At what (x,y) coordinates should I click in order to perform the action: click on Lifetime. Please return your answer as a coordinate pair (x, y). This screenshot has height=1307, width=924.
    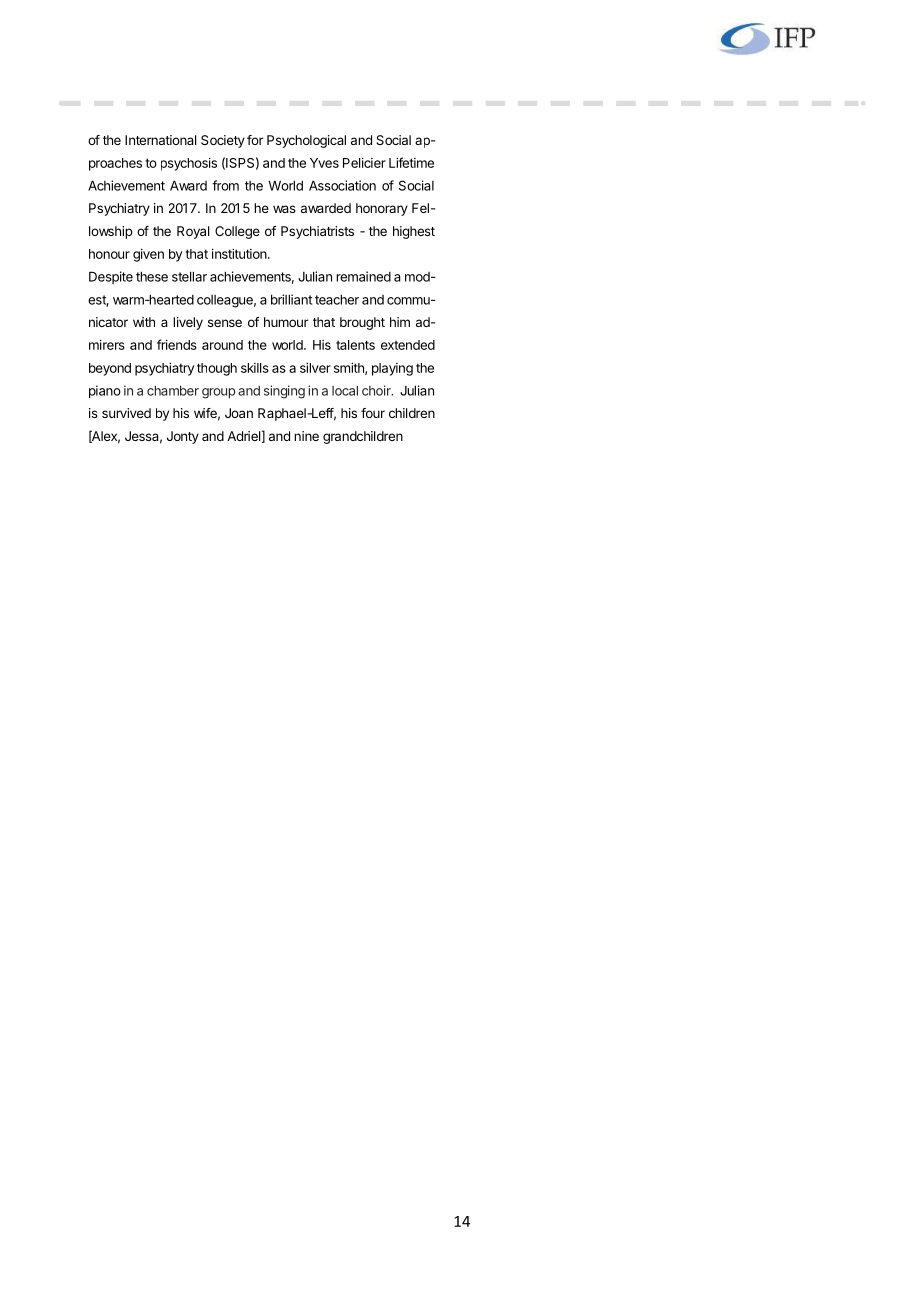
    Looking at the image, I should click on (411, 162).
